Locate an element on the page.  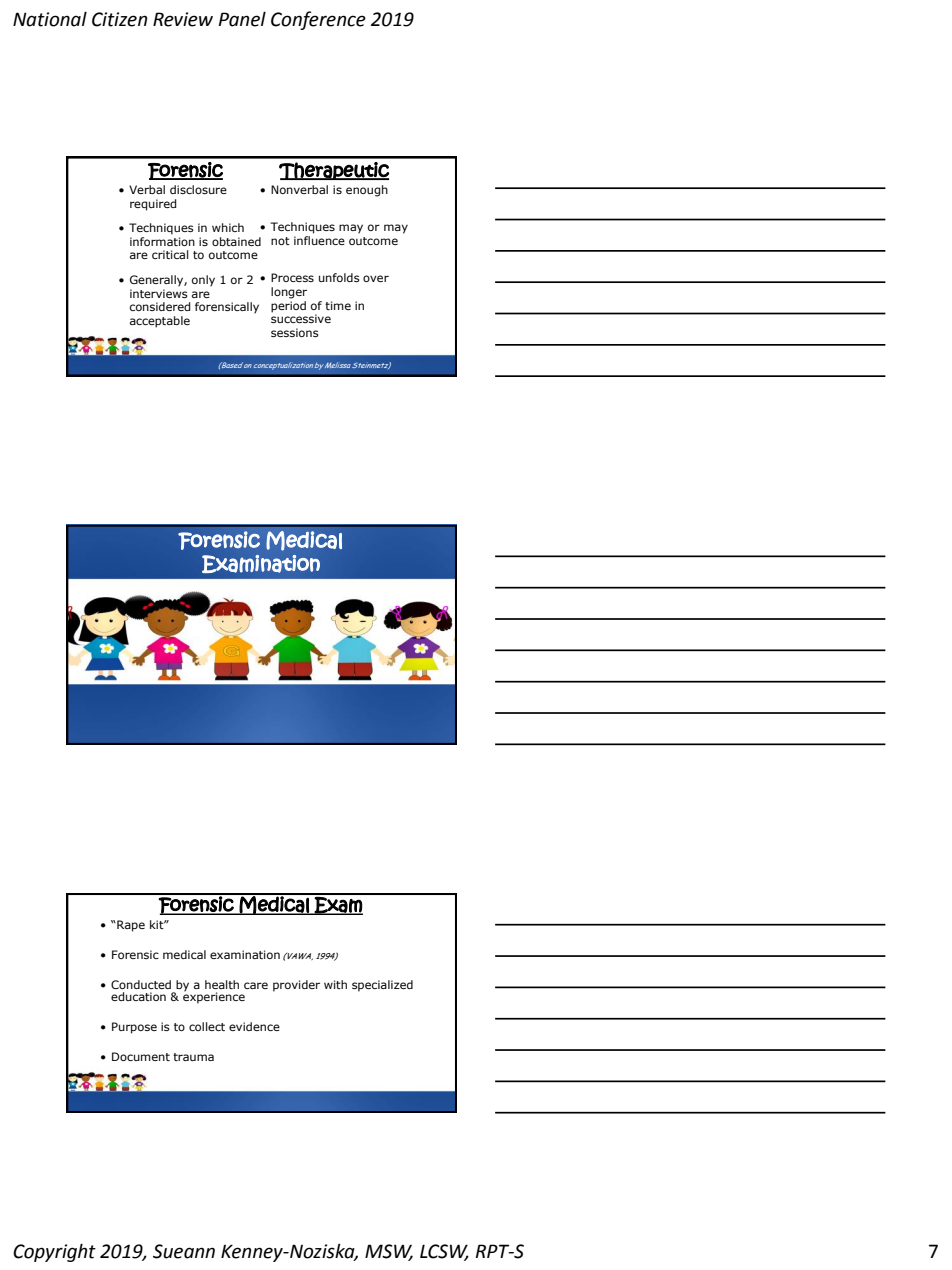
Conference is located at coordinates (318, 20).
